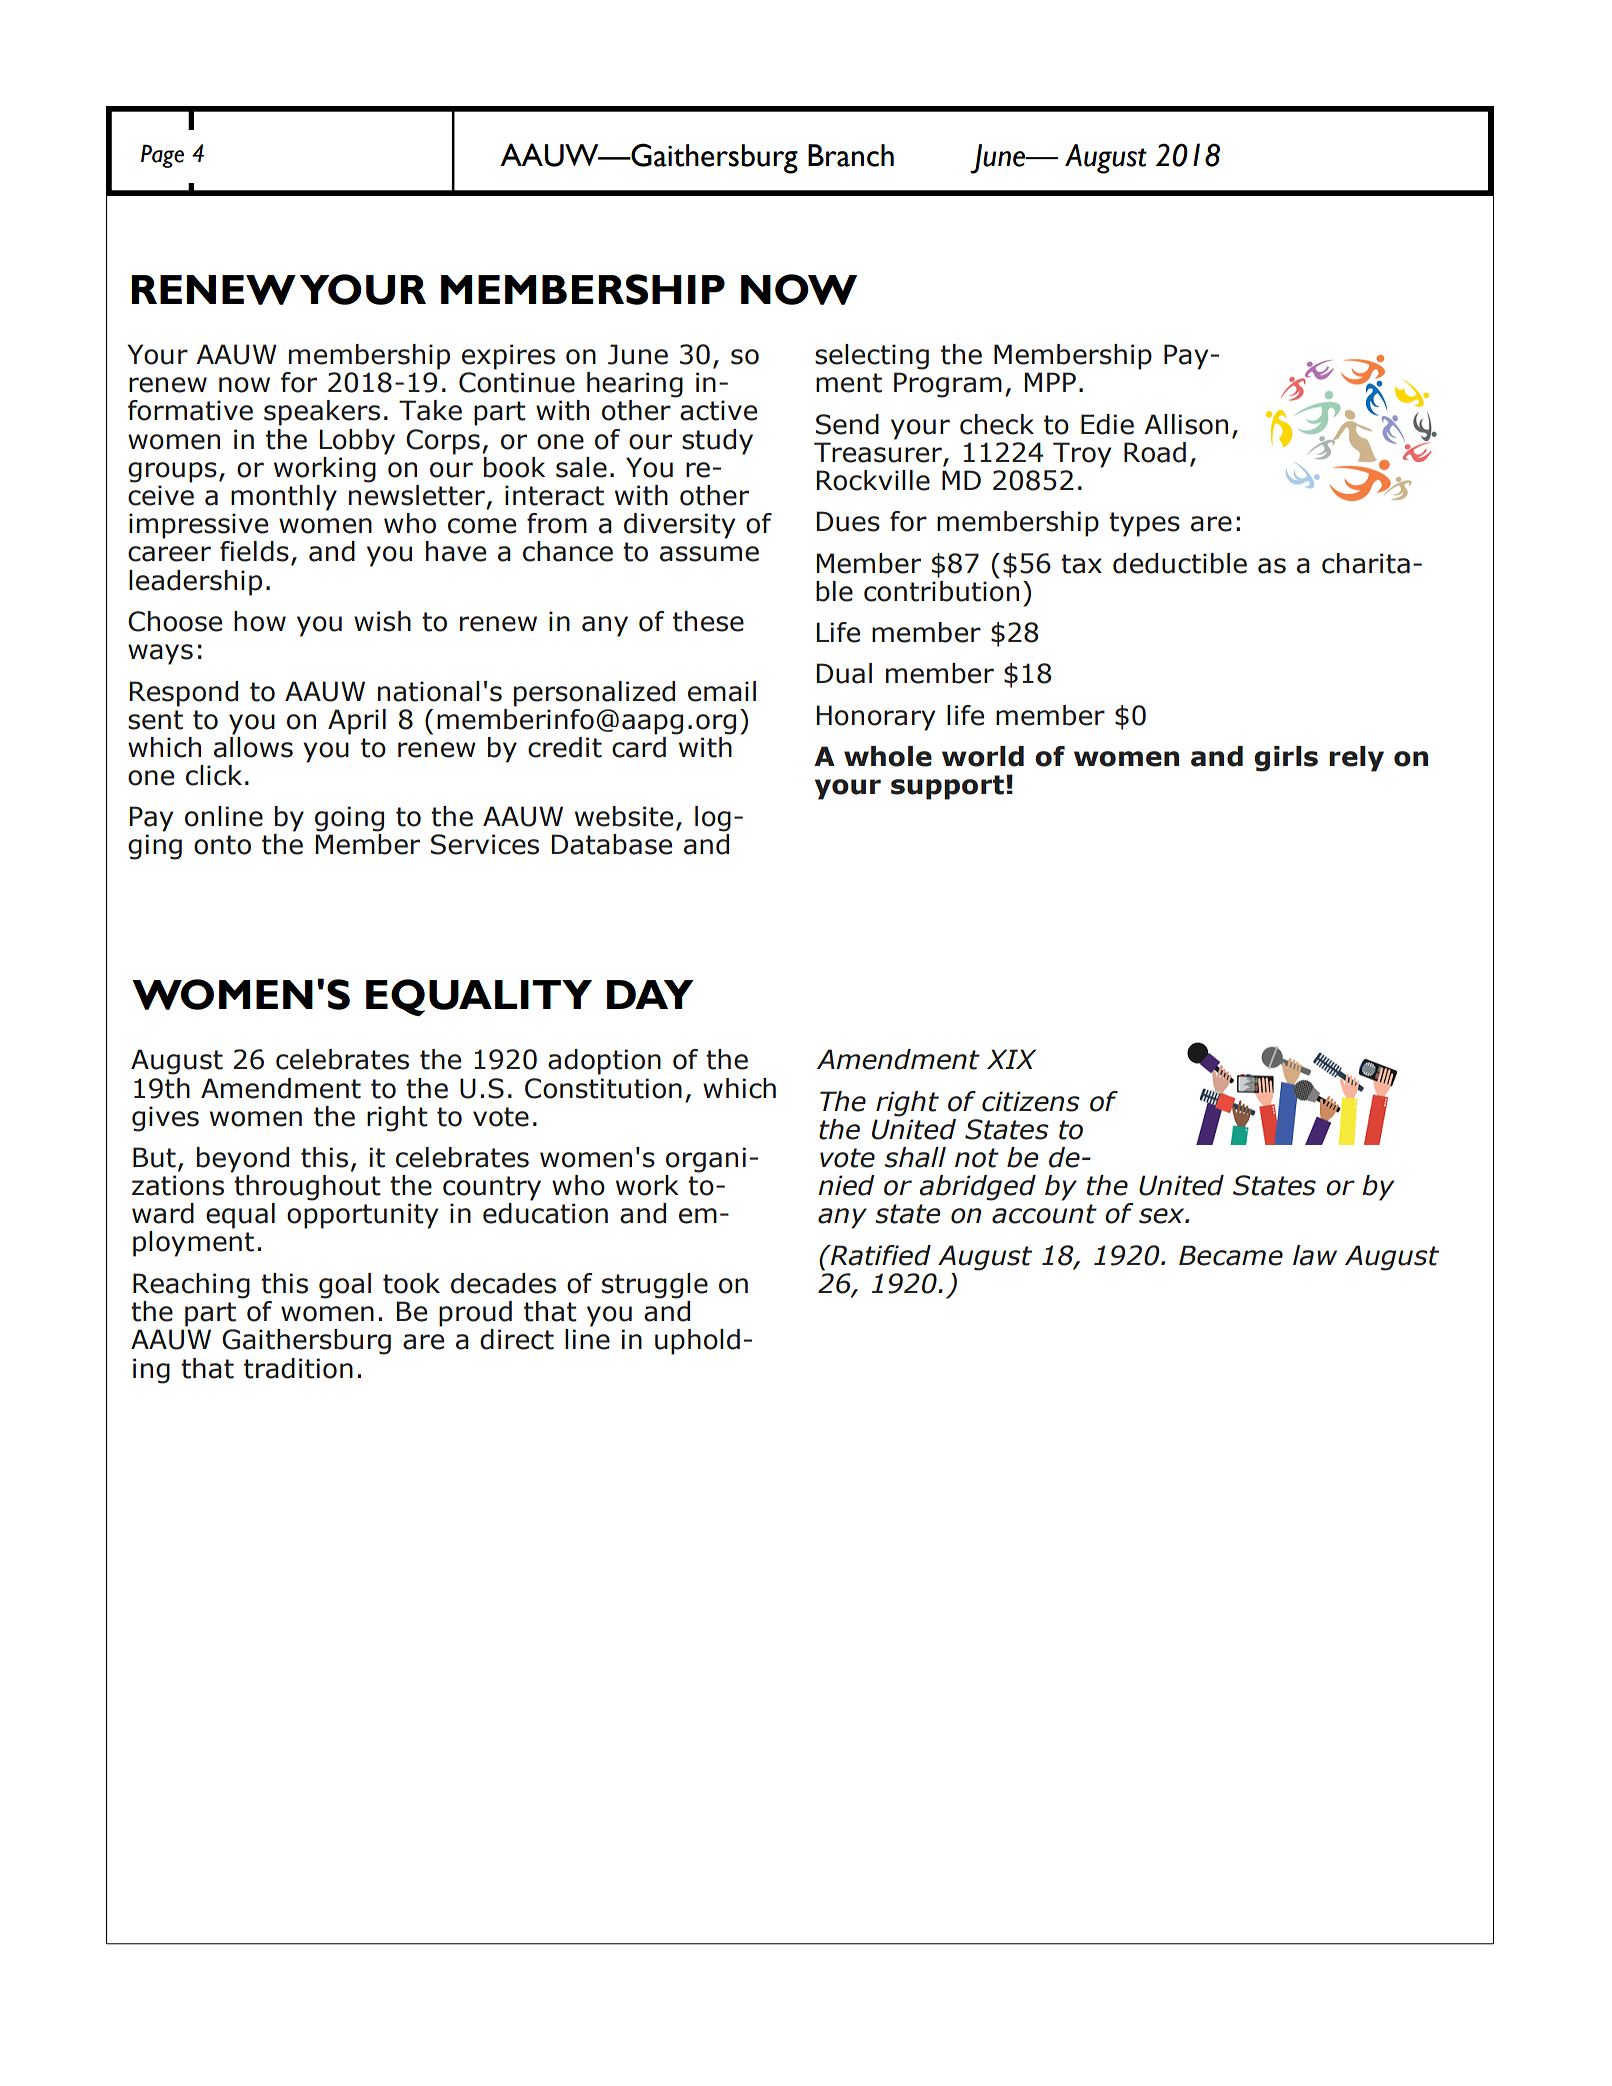  Describe the element at coordinates (851, 155) in the screenshot. I see `Branch` at that location.
